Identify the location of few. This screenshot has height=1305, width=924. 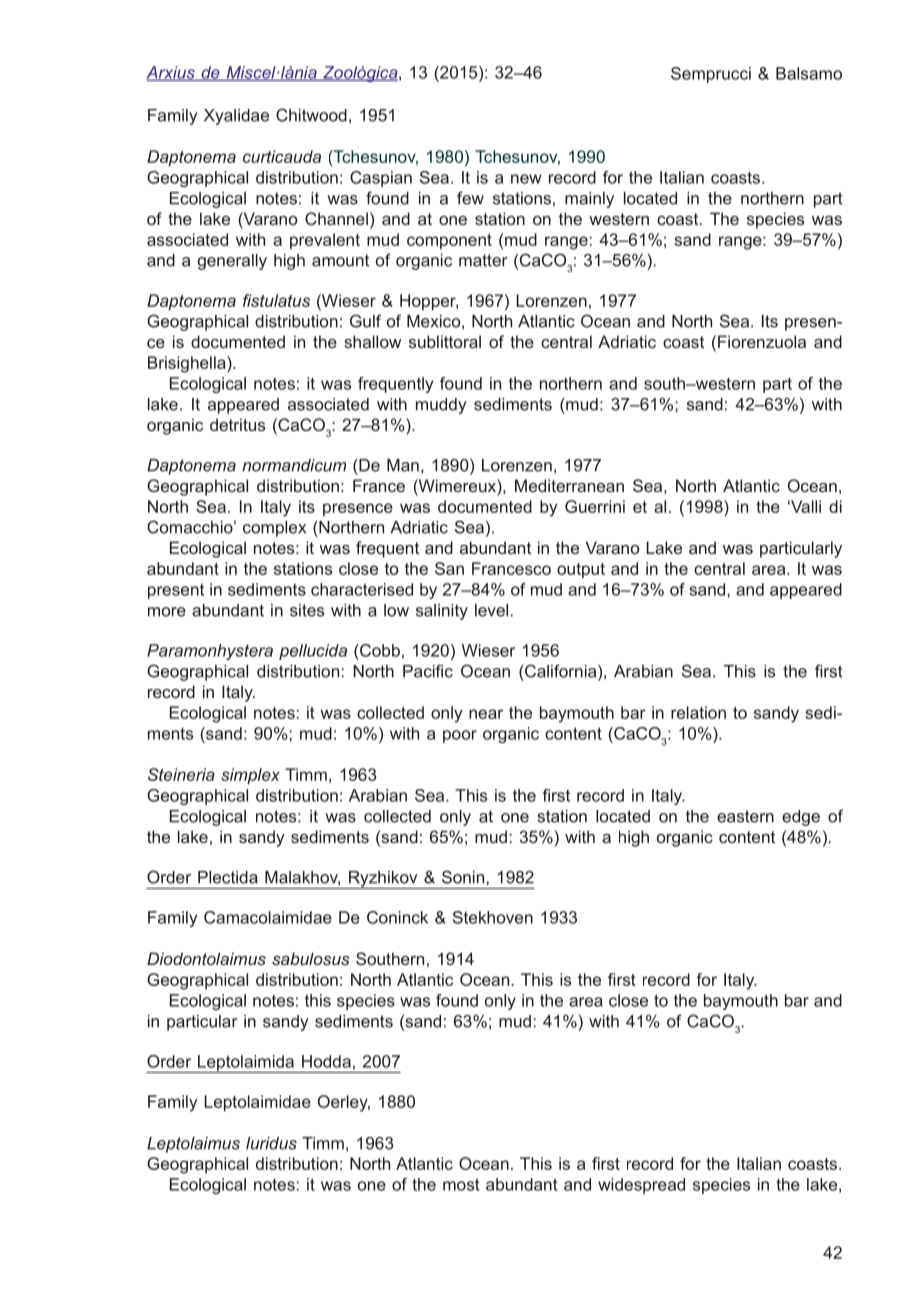
(470, 198).
